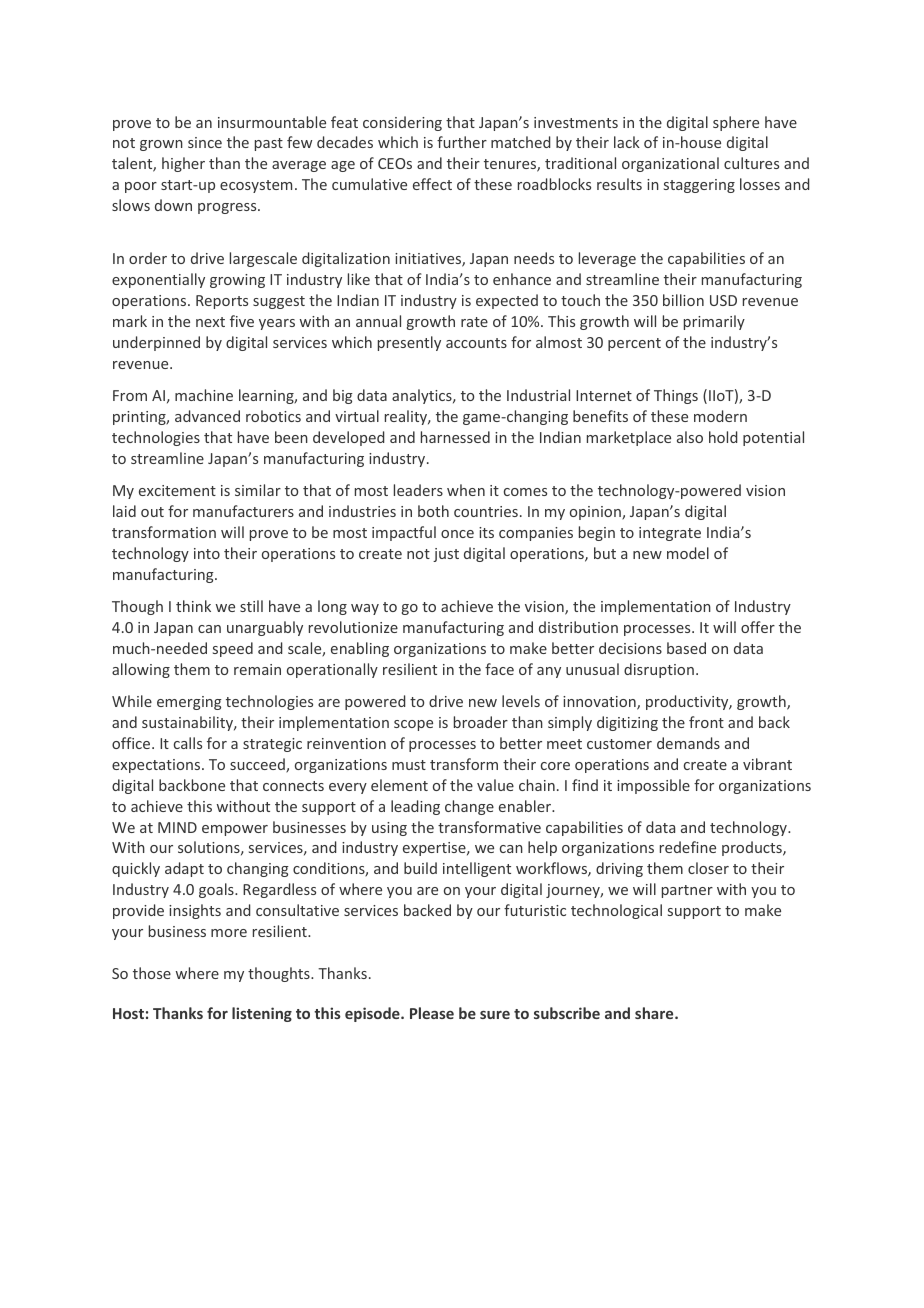 This document has height=1308, width=924. I want to click on Please, so click(432, 1013).
